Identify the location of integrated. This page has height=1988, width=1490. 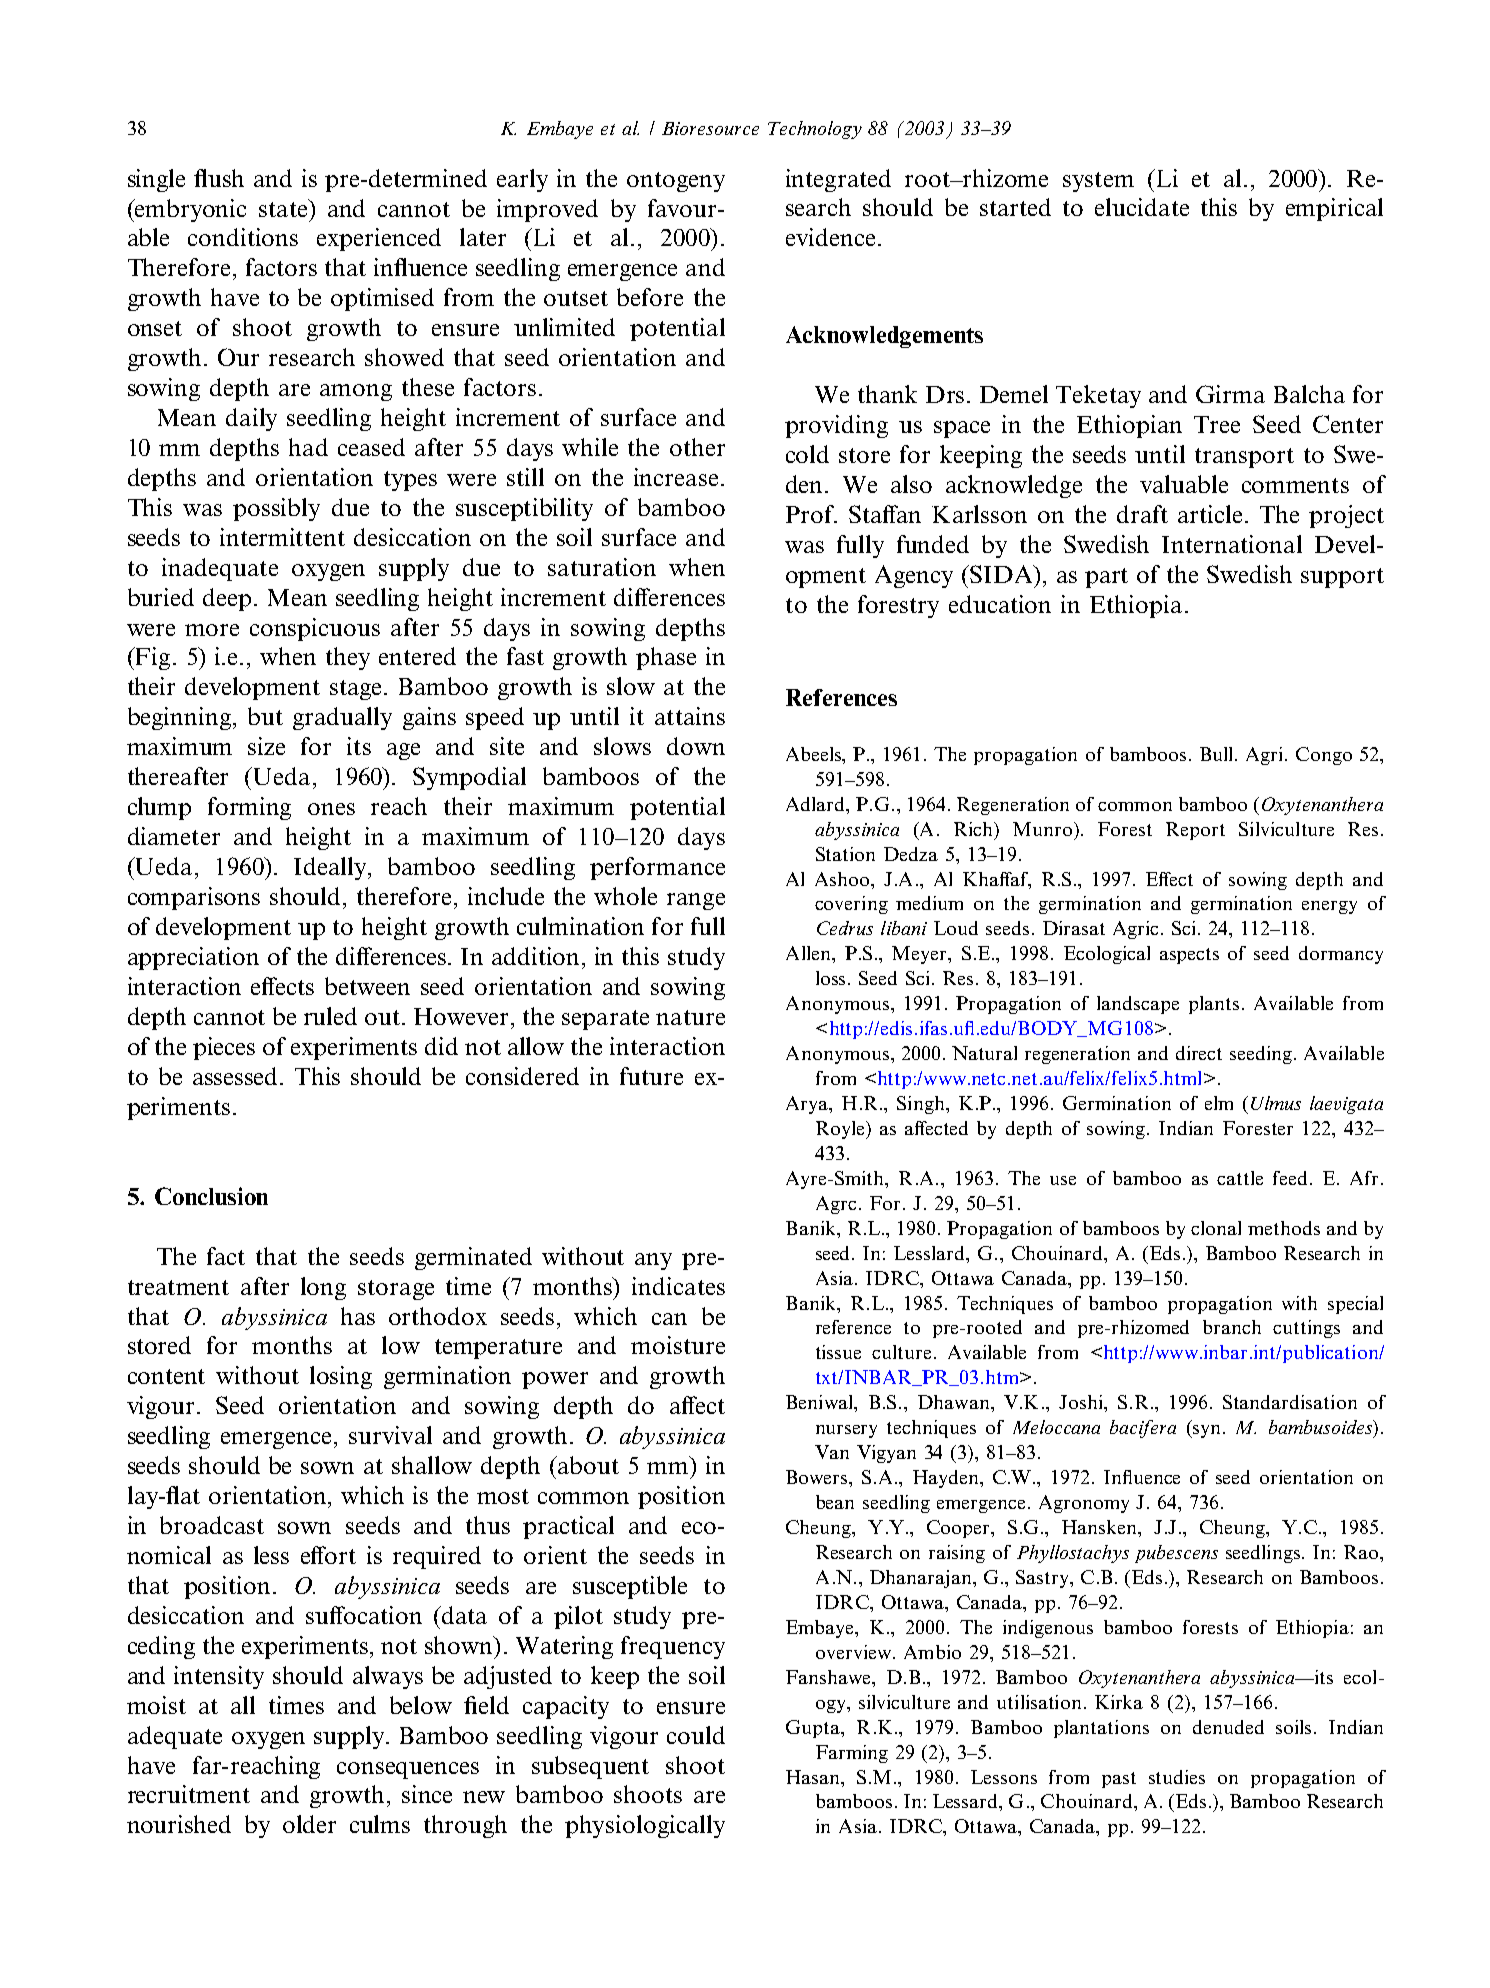
(838, 180).
